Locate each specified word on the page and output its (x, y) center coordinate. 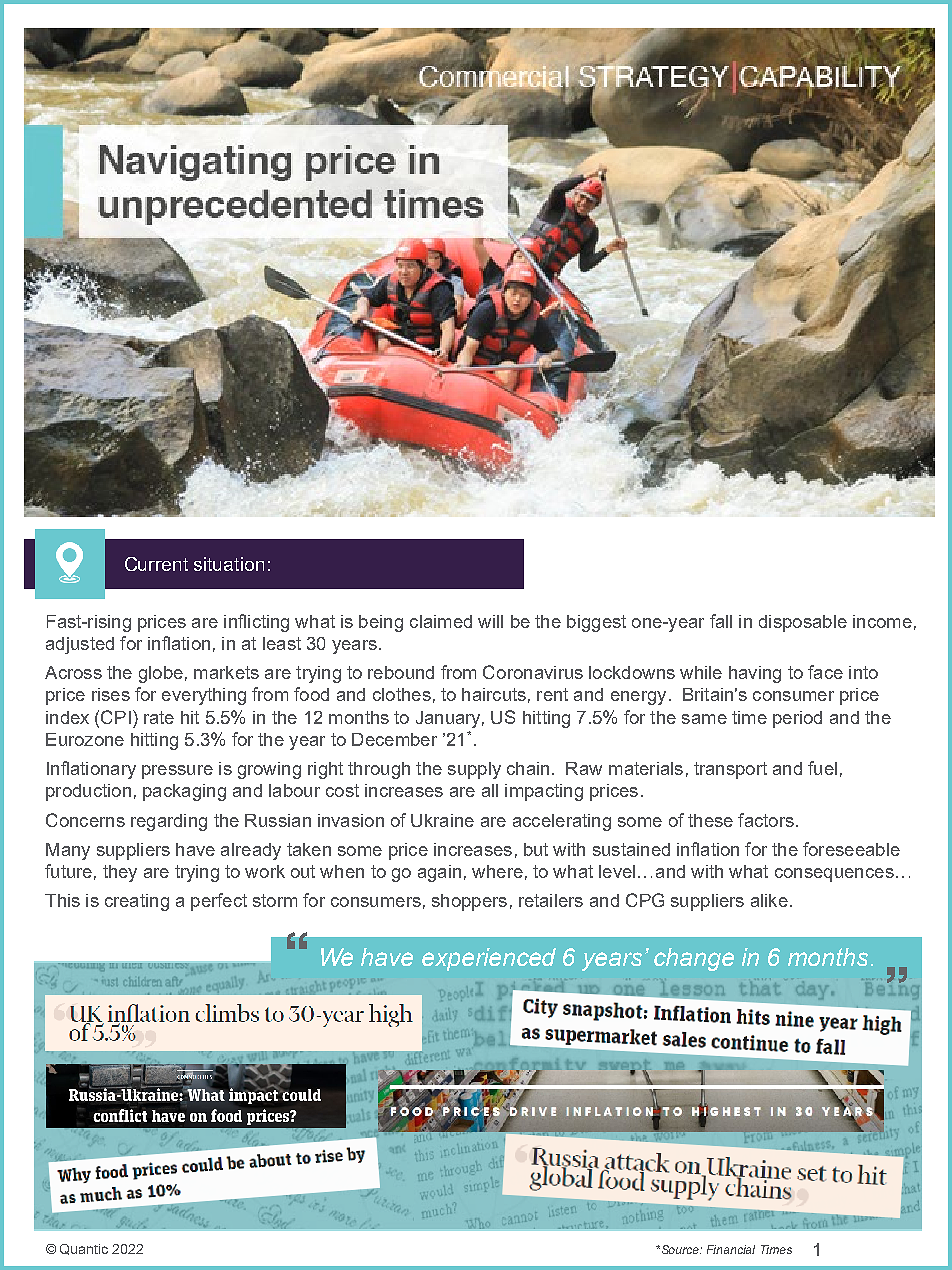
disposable (803, 623)
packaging (184, 792)
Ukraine (442, 820)
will (490, 621)
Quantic (84, 1249)
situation (229, 564)
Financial (731, 1249)
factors (766, 820)
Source (680, 1249)
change (694, 959)
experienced (489, 959)
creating (137, 902)
